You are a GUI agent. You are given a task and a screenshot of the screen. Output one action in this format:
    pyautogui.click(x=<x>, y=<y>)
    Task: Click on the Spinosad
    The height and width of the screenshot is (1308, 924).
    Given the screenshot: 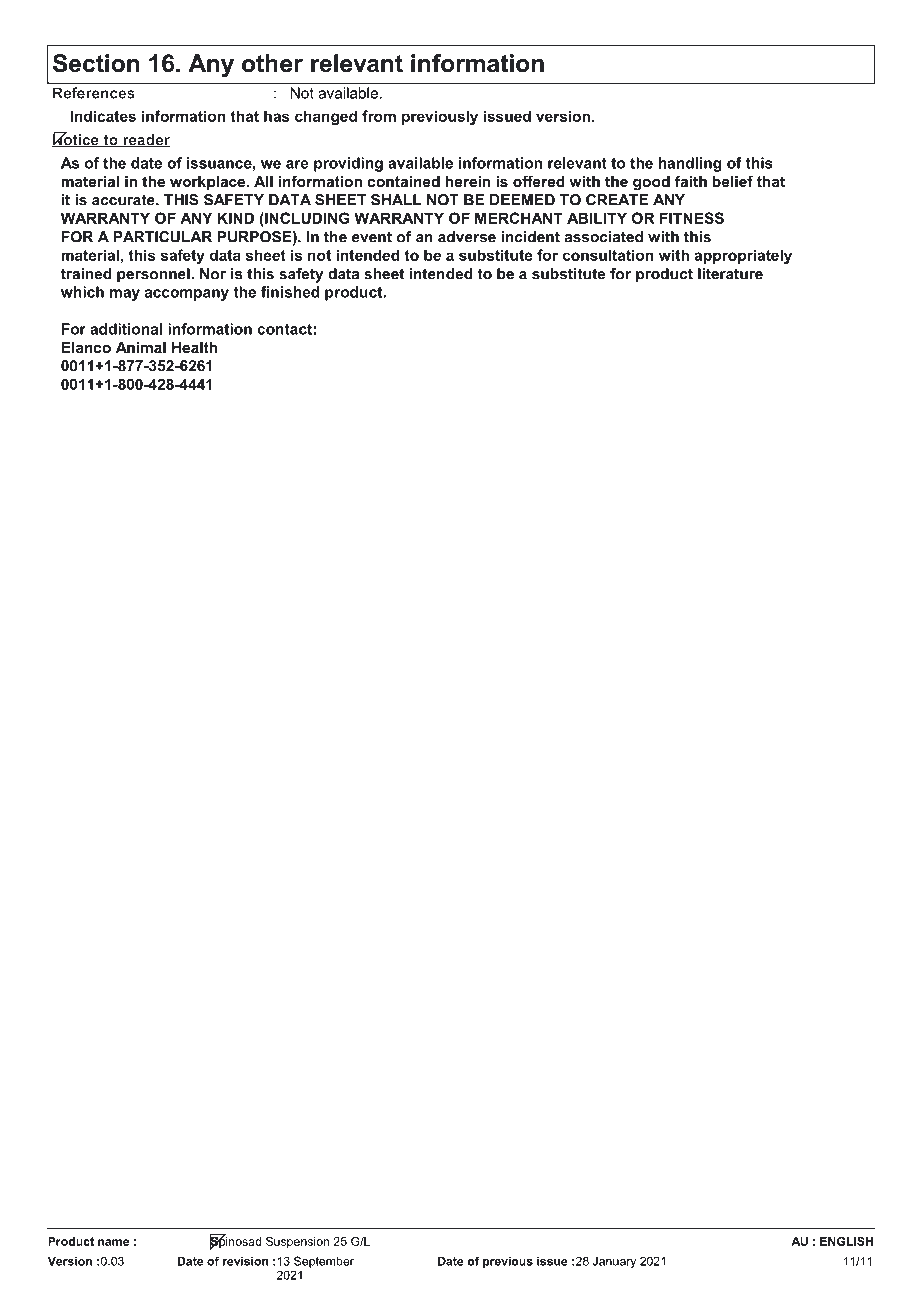 What is the action you would take?
    pyautogui.click(x=236, y=1242)
